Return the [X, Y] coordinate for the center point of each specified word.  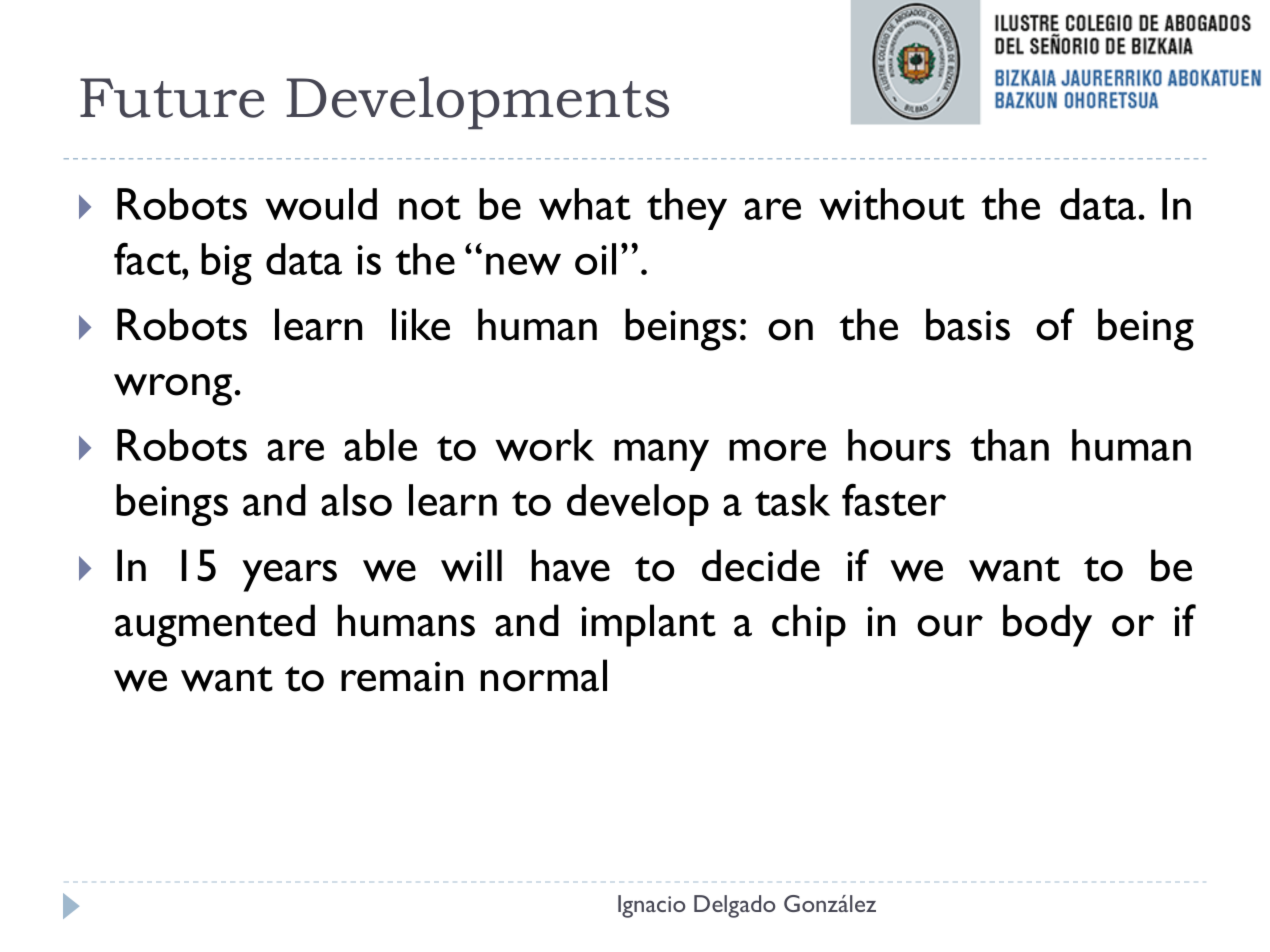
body [1047, 625]
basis [968, 324]
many [661, 455]
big [226, 264]
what [585, 204]
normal [543, 675]
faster [894, 499]
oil [595, 259]
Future [172, 98]
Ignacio [651, 906]
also [356, 500]
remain [402, 676]
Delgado [734, 906]
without [892, 204]
